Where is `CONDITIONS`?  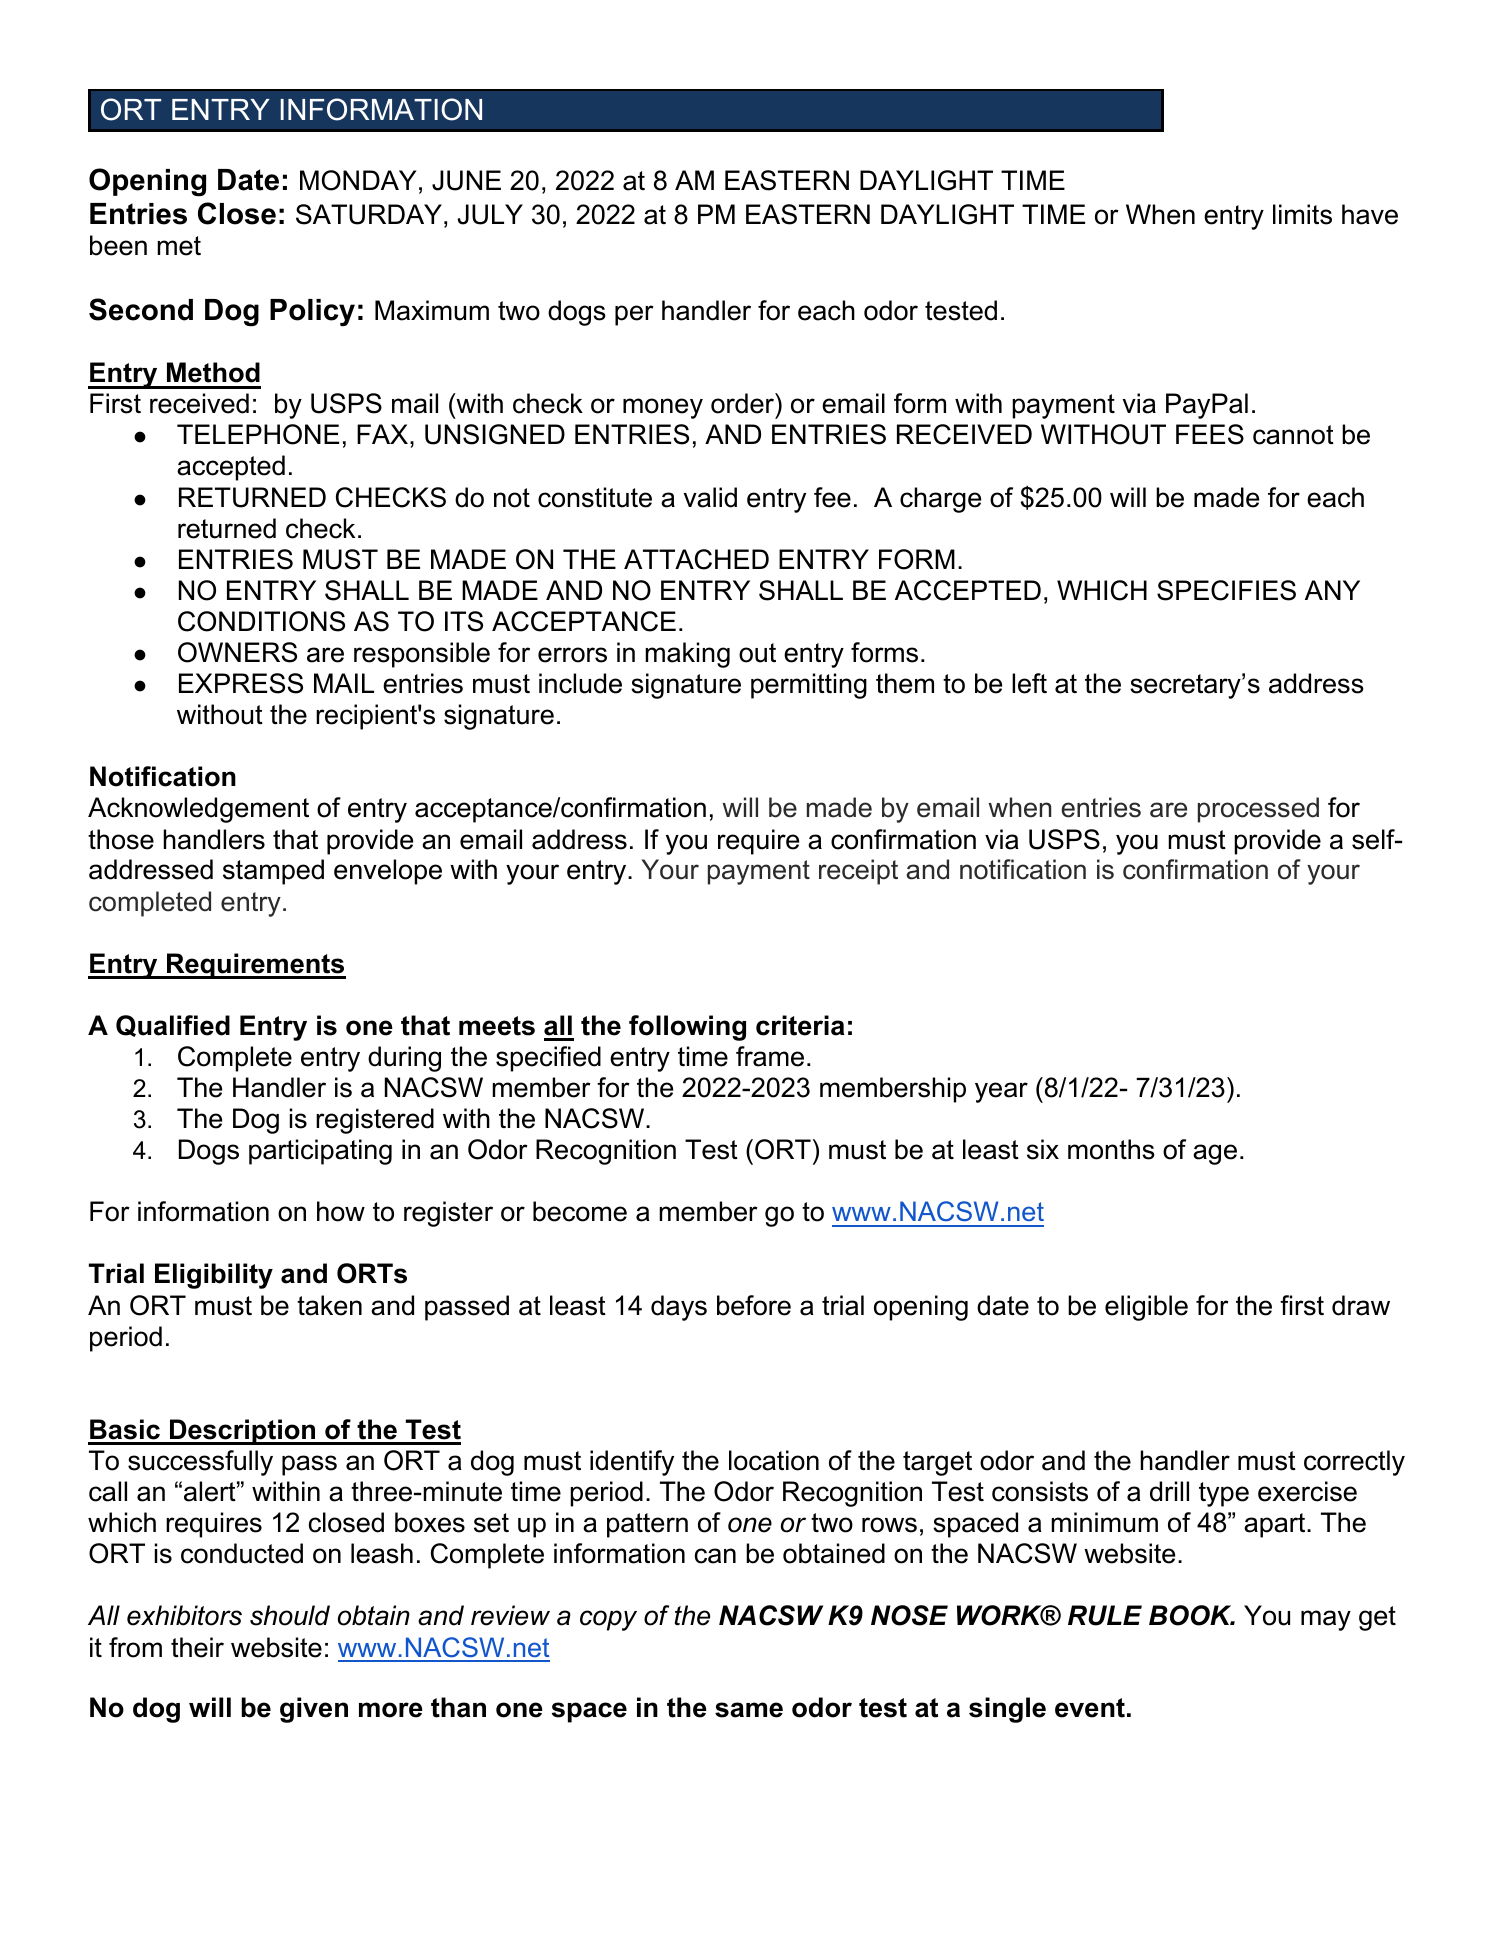
CONDITIONS is located at coordinates (261, 621).
